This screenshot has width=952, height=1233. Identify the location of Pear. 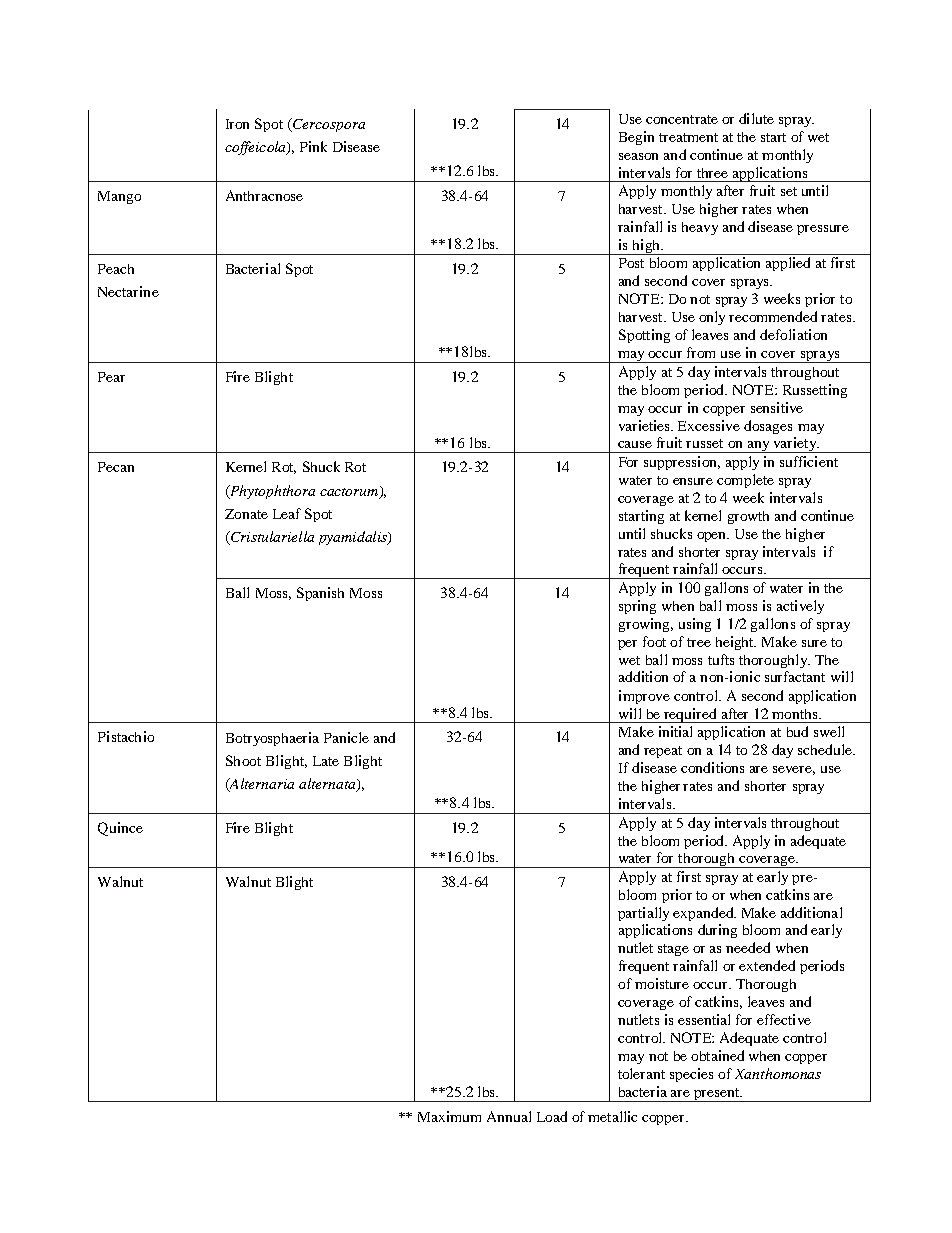
(111, 377).
